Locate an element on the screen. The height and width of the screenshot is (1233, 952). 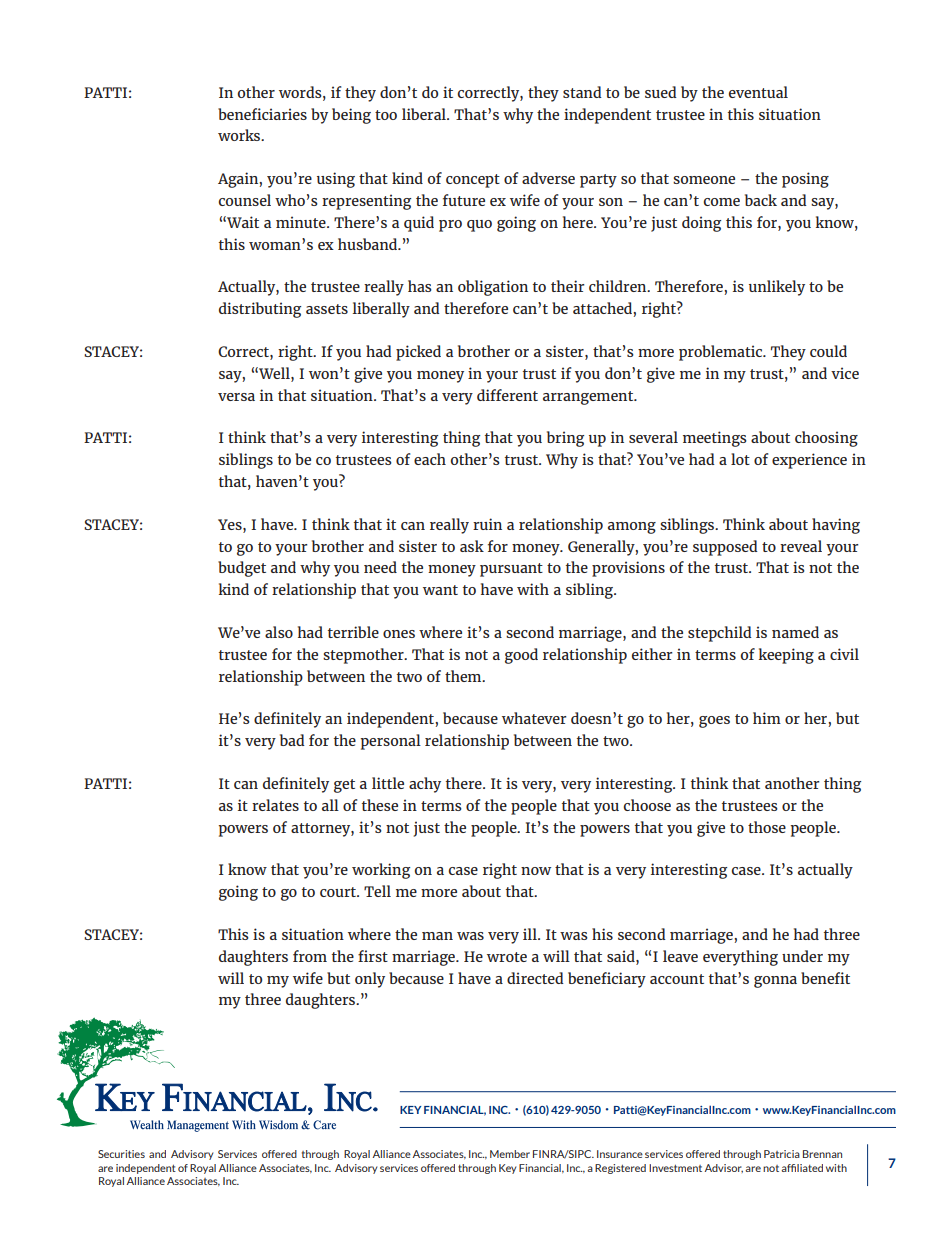
whatever is located at coordinates (534, 718).
